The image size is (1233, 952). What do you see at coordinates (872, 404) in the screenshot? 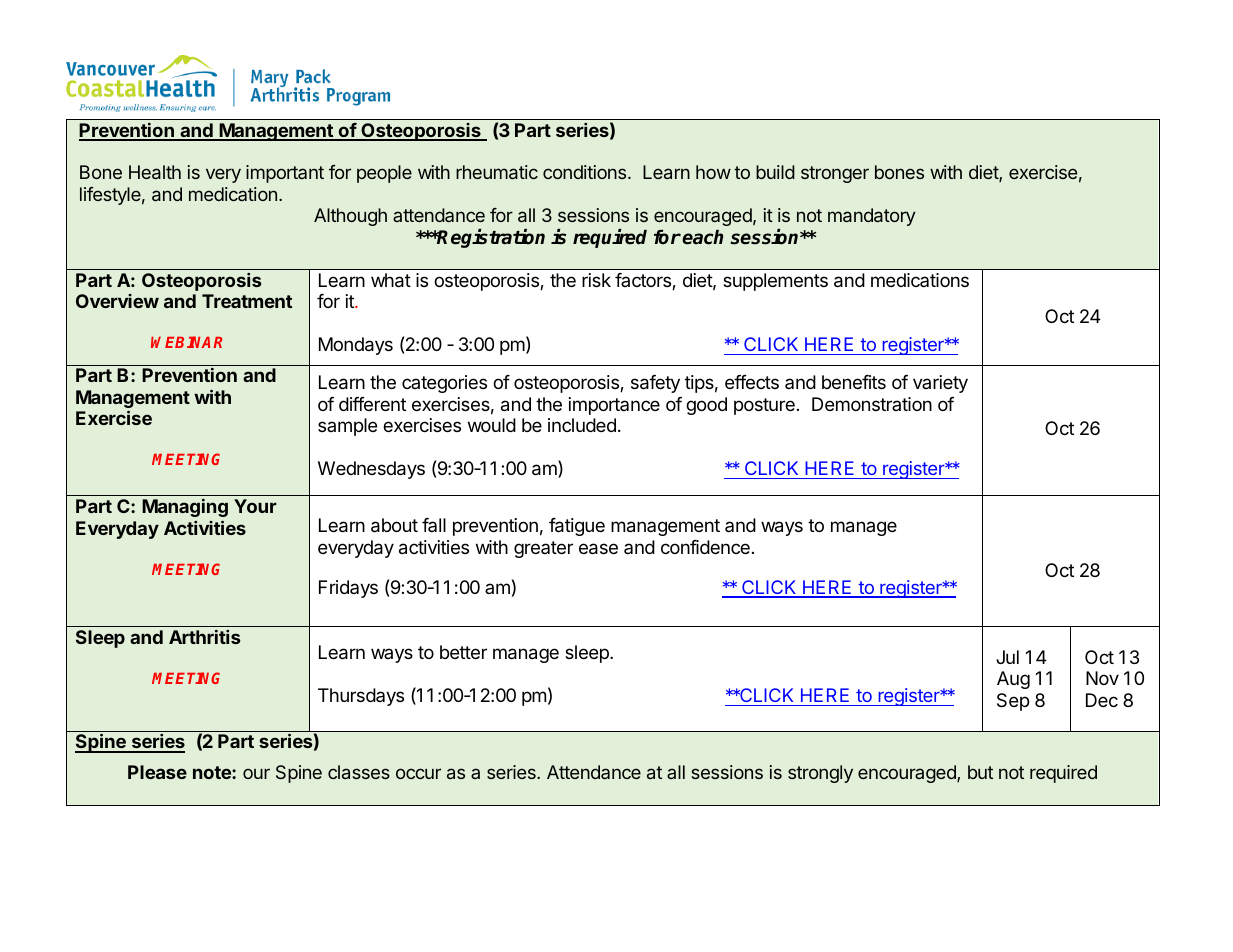
I see `Demonstration` at bounding box center [872, 404].
